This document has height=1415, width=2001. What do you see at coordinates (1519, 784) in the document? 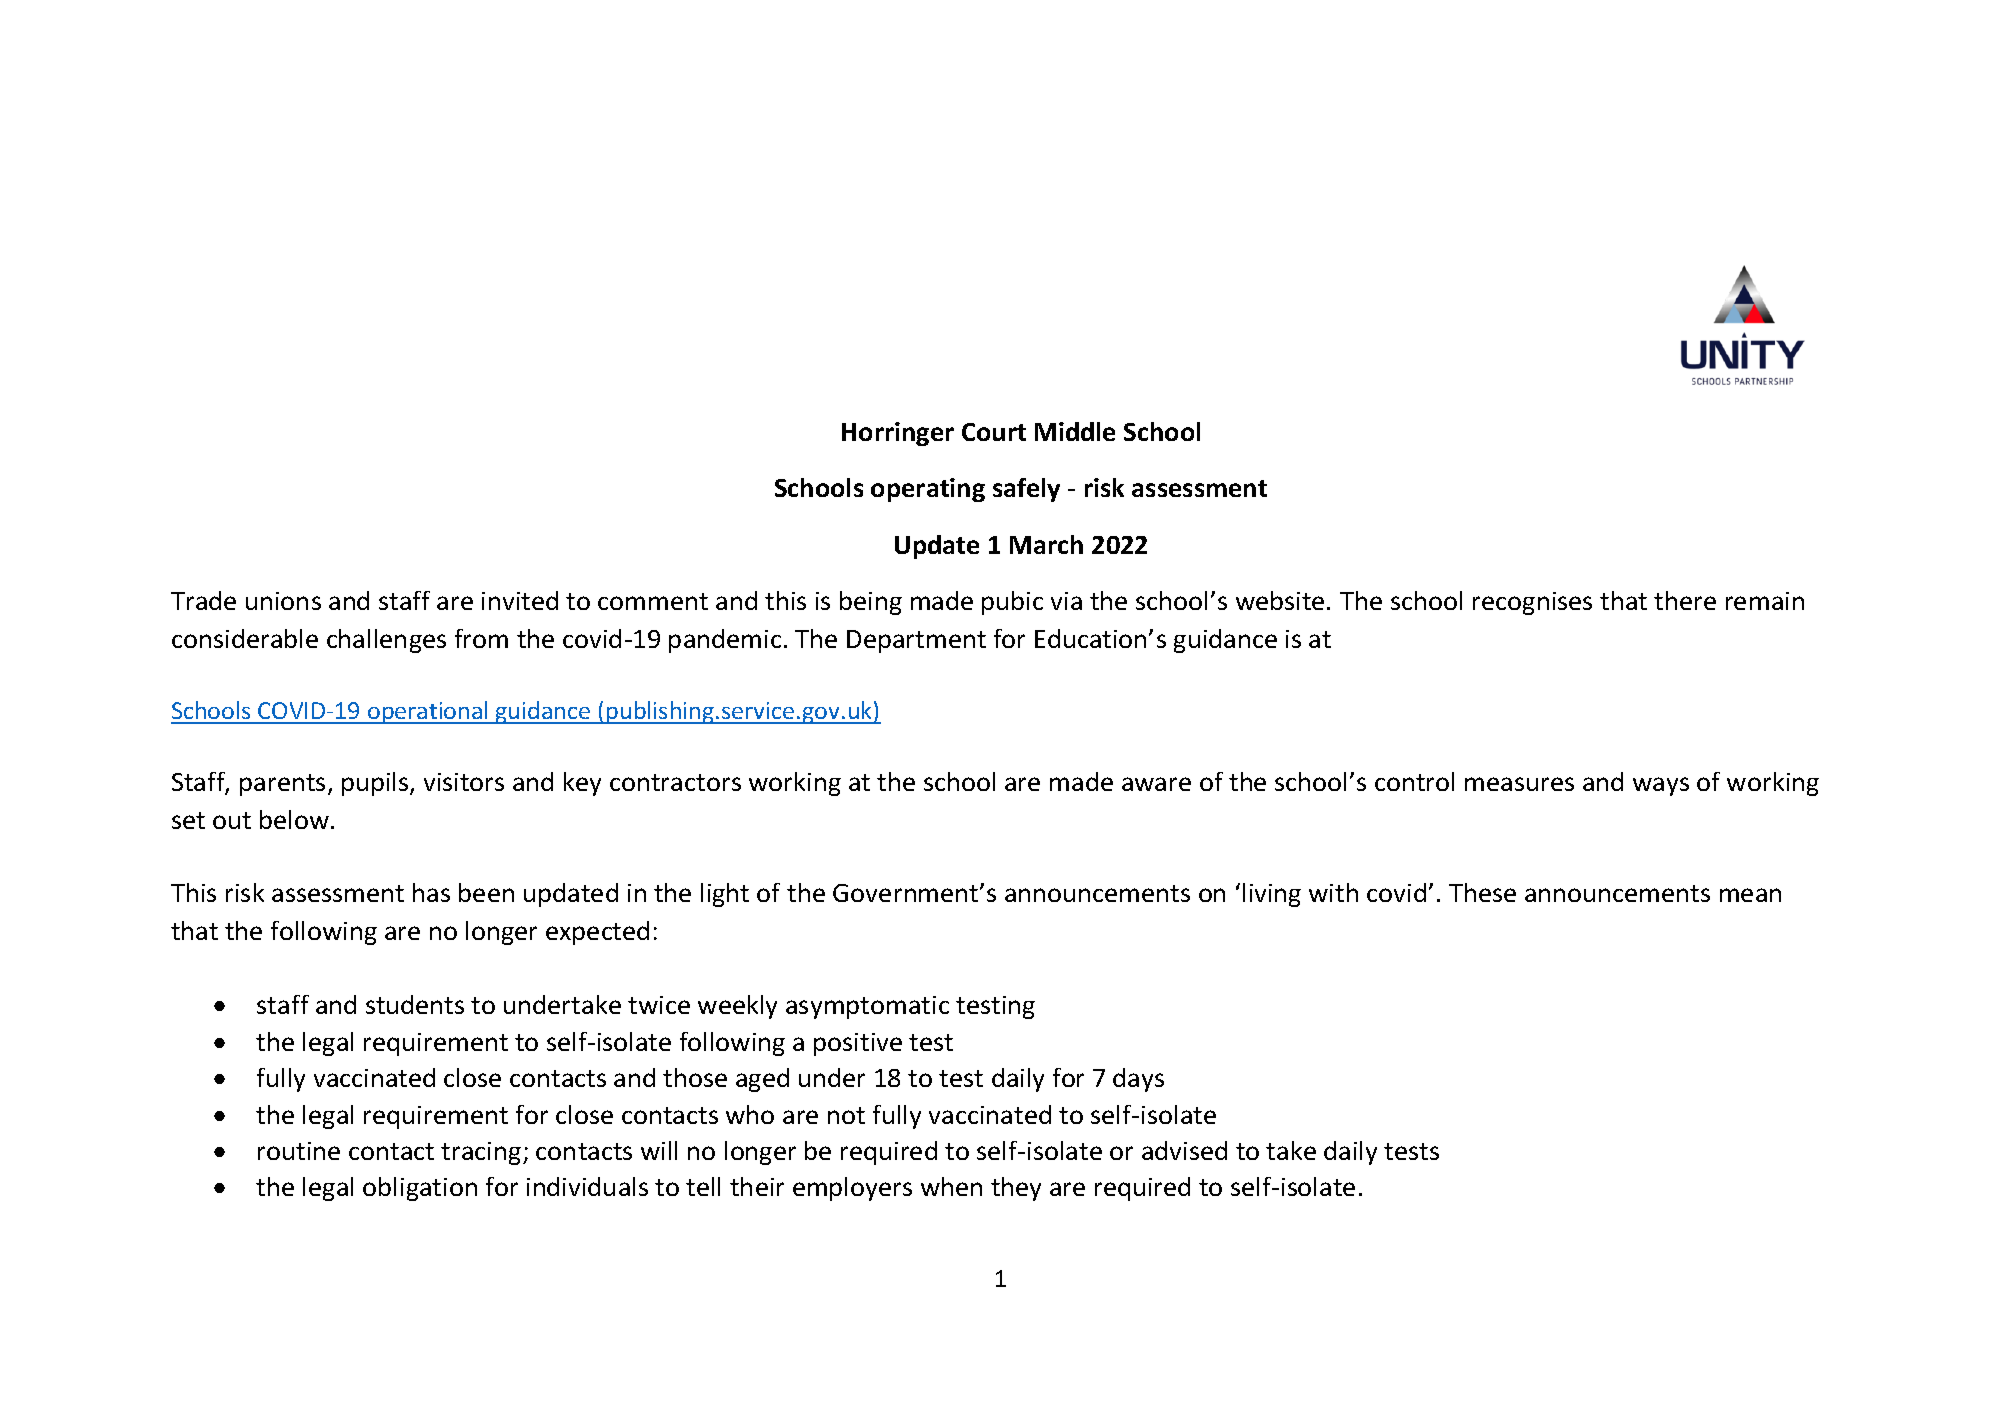
I see `measures` at bounding box center [1519, 784].
